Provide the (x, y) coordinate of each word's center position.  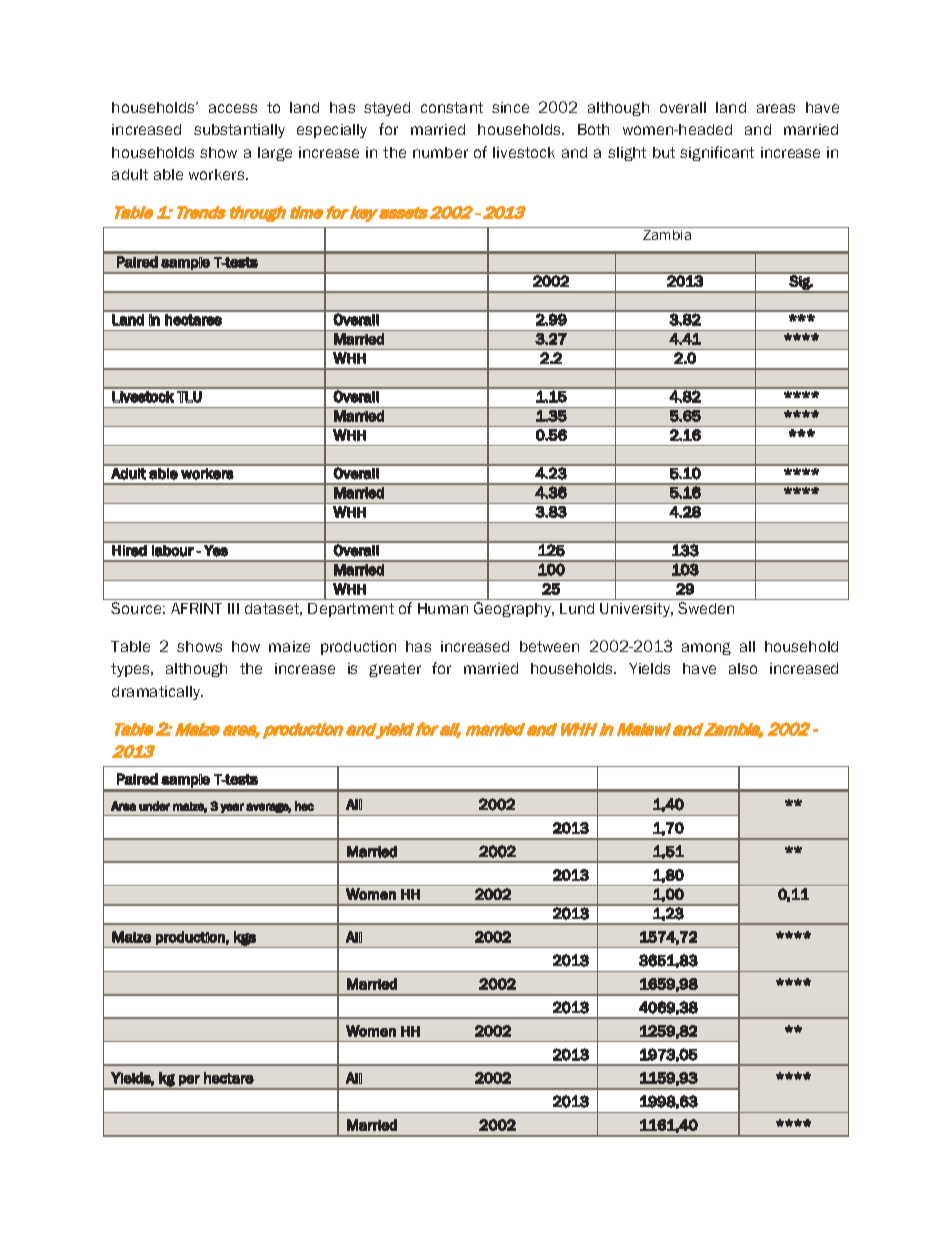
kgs (245, 938)
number (440, 152)
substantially (239, 131)
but (664, 152)
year (232, 808)
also (743, 668)
